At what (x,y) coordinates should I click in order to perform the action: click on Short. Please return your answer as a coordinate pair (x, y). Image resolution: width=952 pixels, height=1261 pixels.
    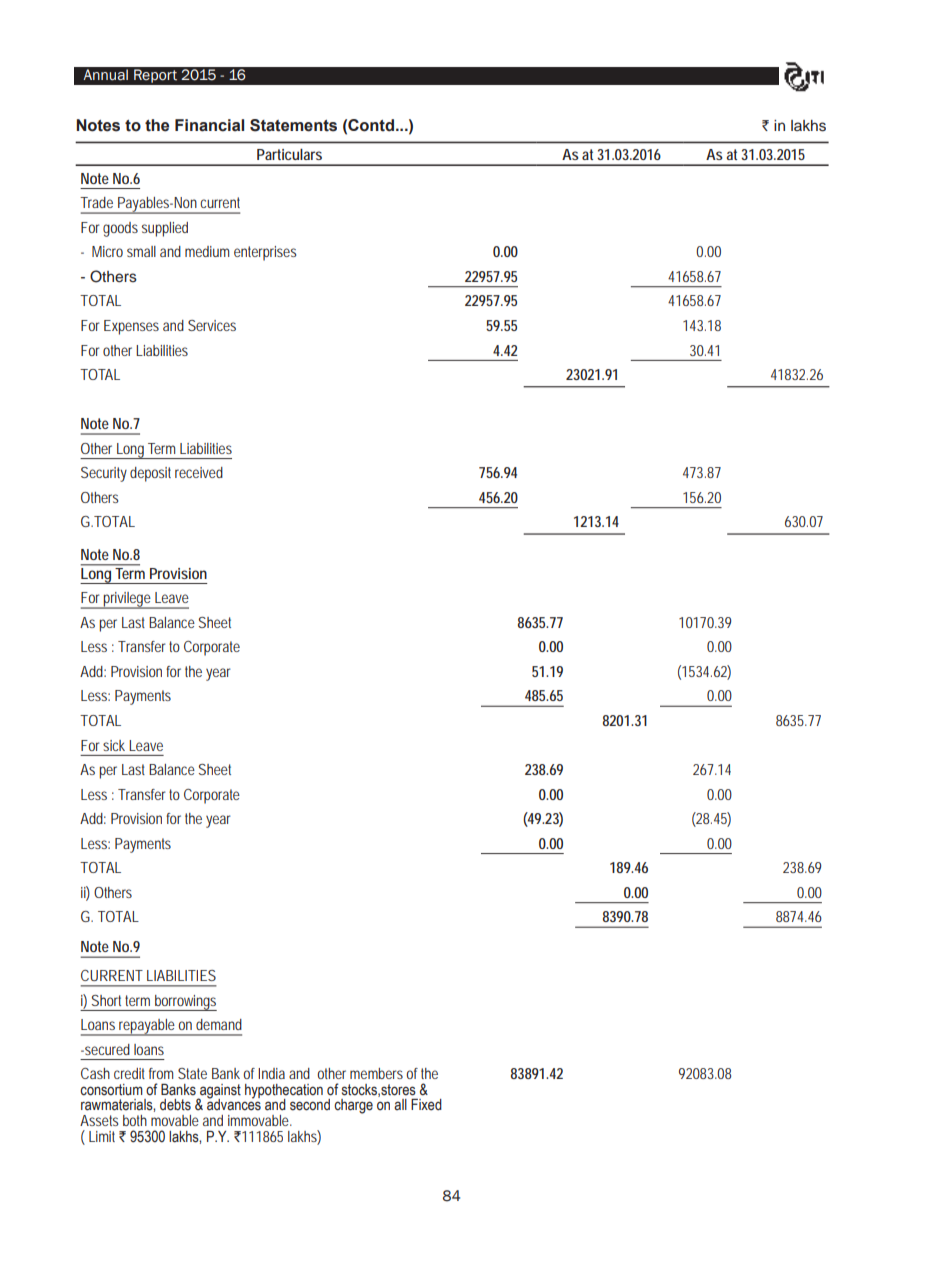
    Looking at the image, I should click on (106, 1000).
